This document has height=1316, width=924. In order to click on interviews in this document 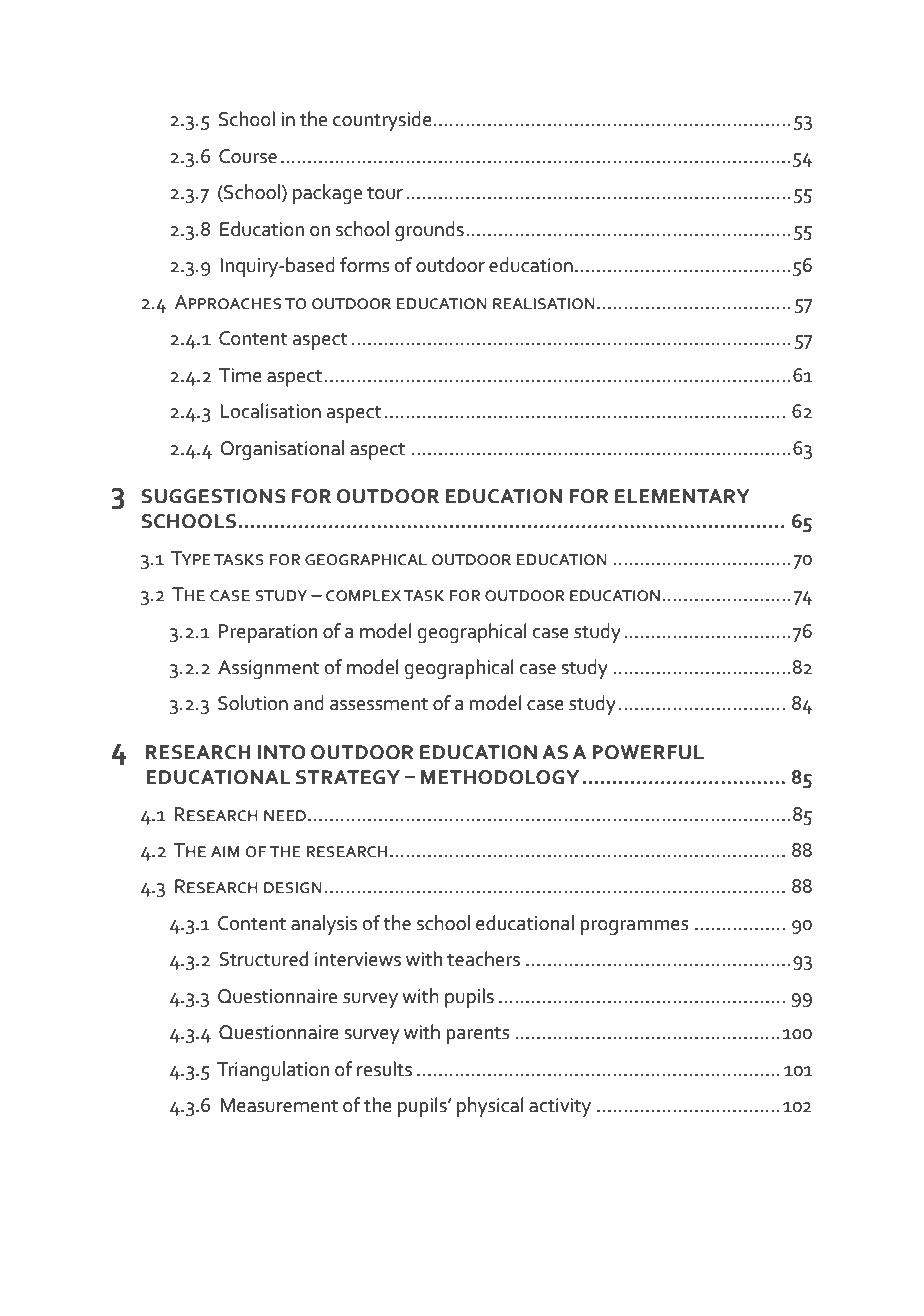, I will do `click(358, 959)`.
